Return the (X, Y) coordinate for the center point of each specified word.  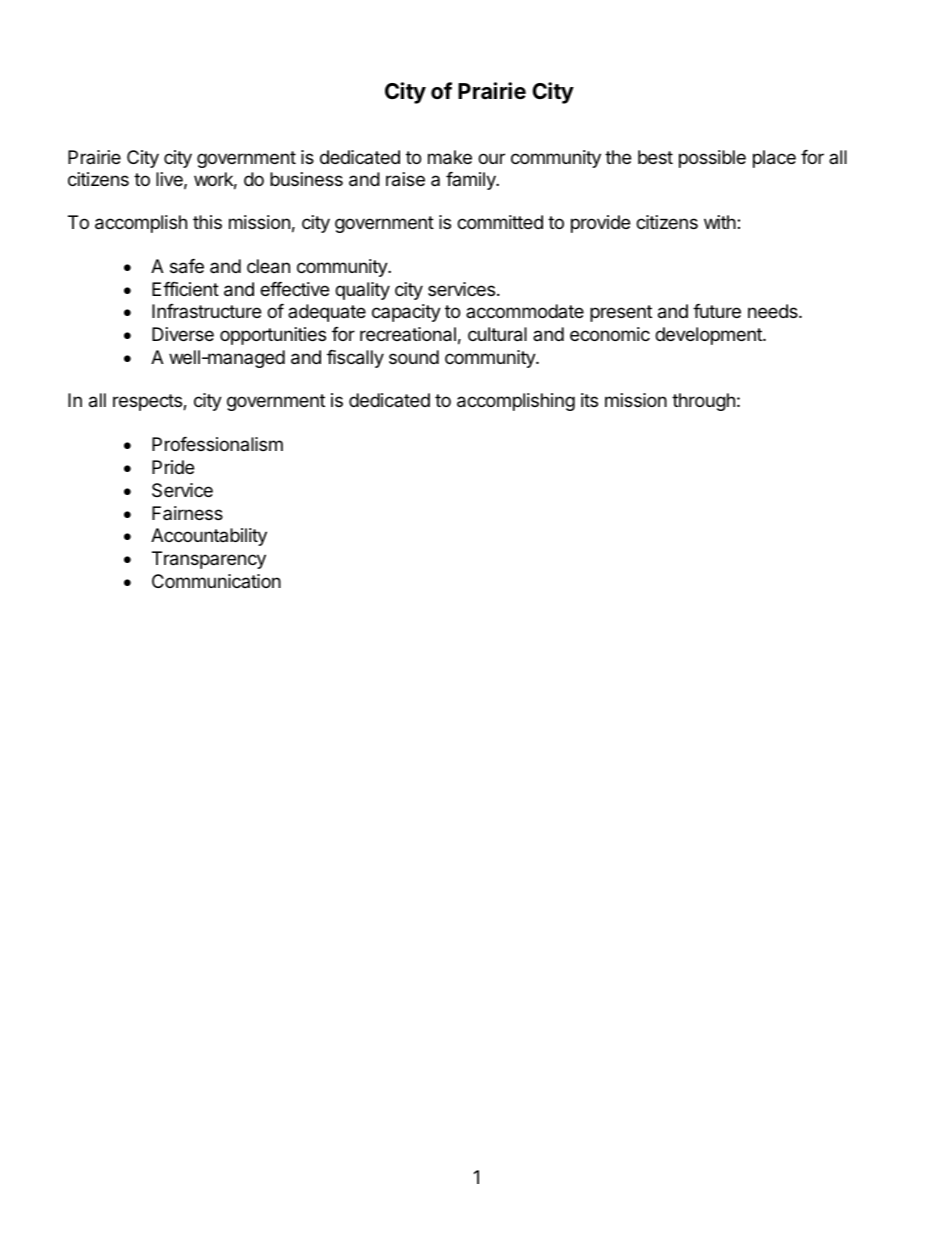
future (717, 311)
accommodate (525, 311)
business (306, 179)
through (703, 402)
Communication (216, 581)
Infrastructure (206, 311)
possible (712, 159)
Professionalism (217, 444)
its (589, 400)
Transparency (209, 560)
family (472, 181)
